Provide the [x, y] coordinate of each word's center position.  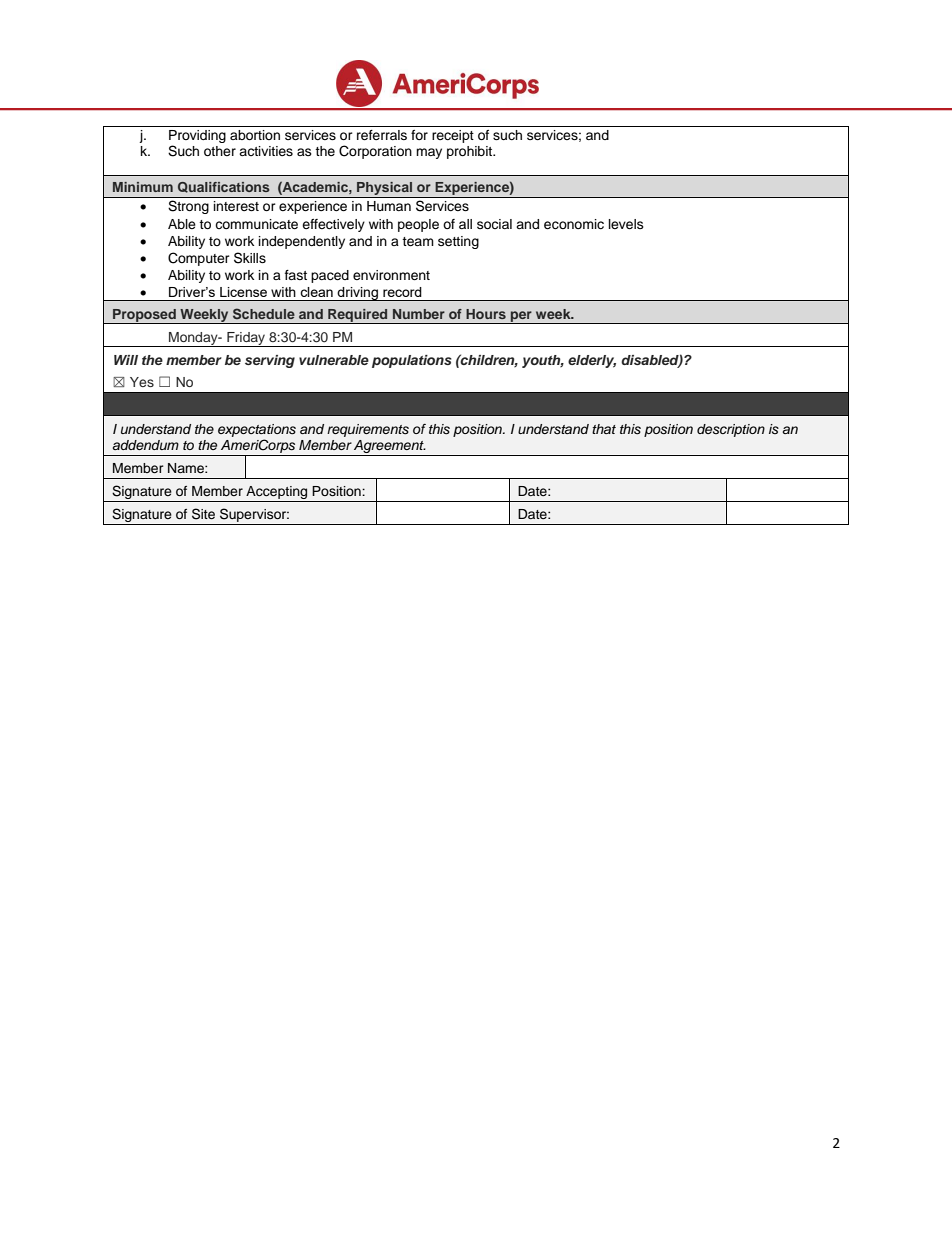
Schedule [264, 313]
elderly [592, 361]
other [220, 151]
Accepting [277, 494]
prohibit [471, 152]
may [429, 153]
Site [203, 514]
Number [419, 314]
